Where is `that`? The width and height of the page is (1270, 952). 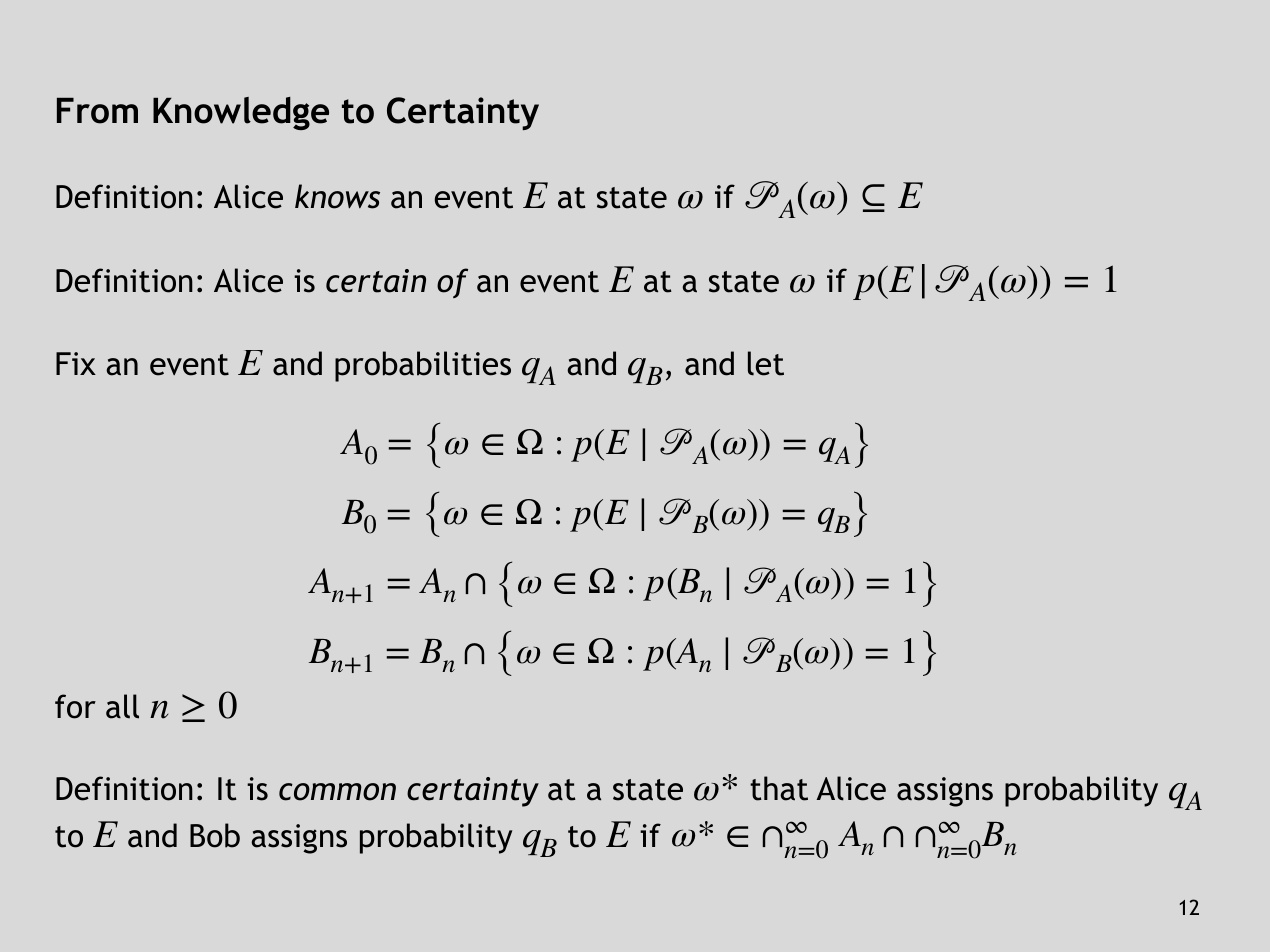
that is located at coordinates (779, 788).
